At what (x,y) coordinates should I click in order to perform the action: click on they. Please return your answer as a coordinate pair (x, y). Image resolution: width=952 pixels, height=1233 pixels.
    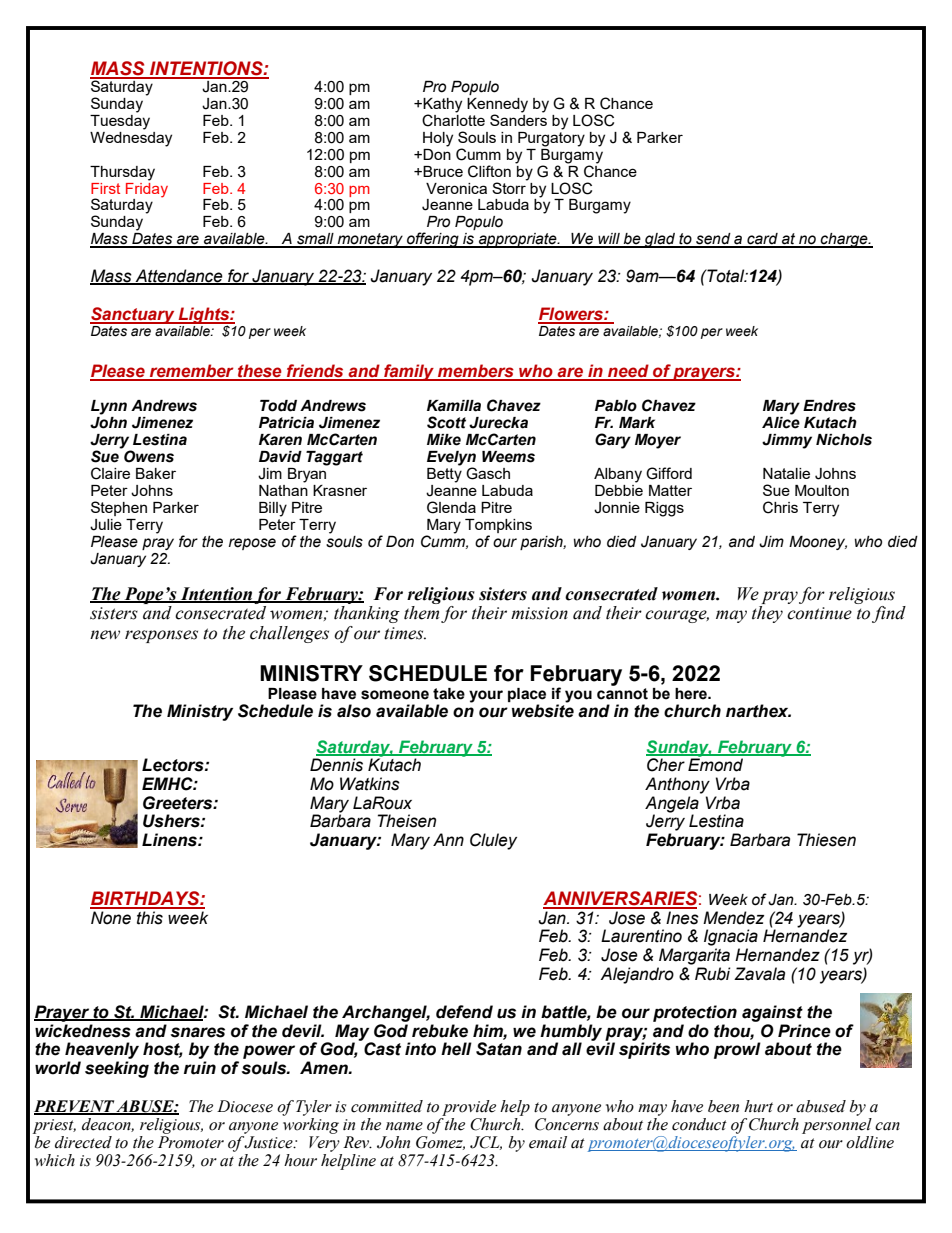
    Looking at the image, I should click on (767, 614).
